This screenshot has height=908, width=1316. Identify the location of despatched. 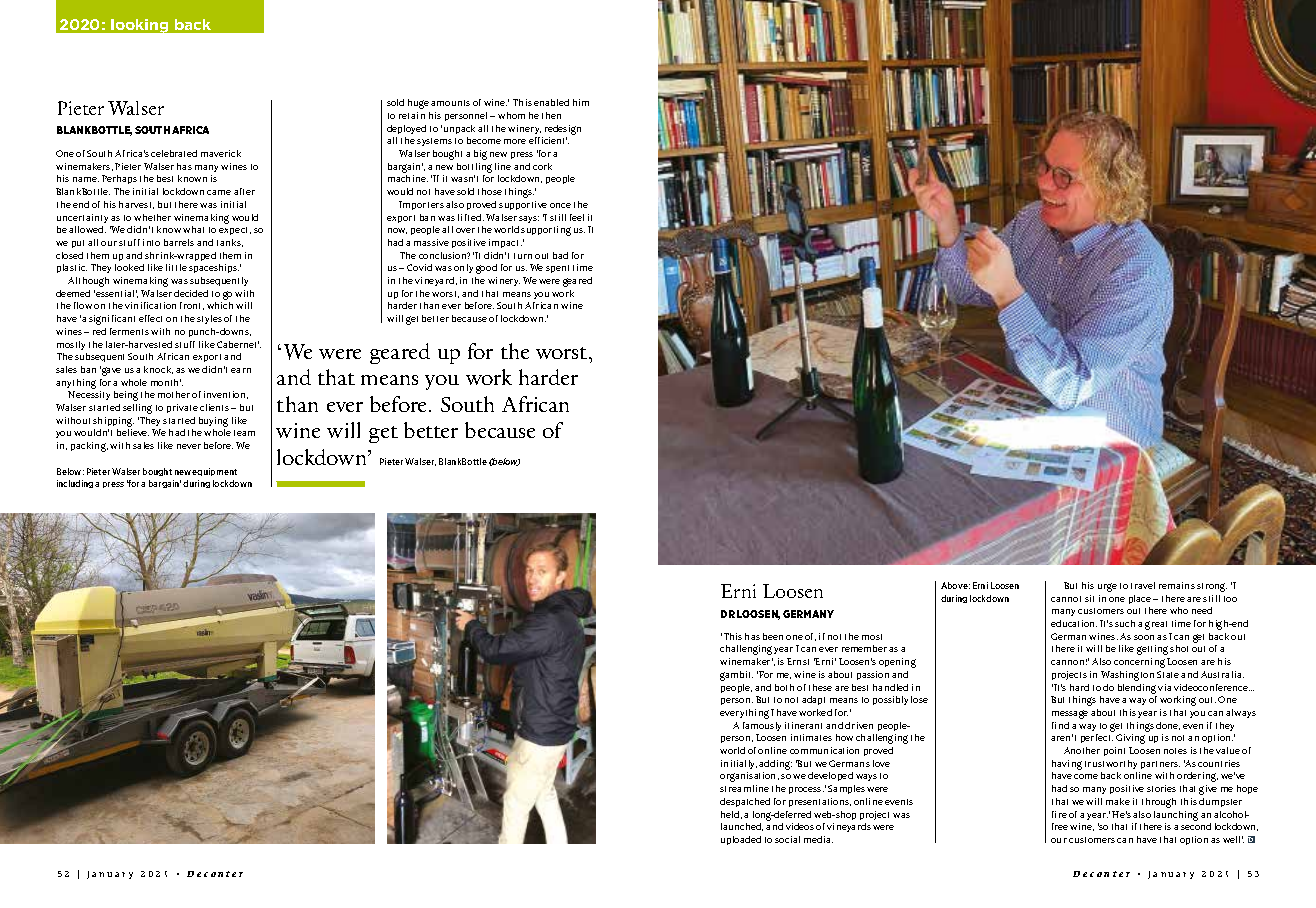
(745, 802).
